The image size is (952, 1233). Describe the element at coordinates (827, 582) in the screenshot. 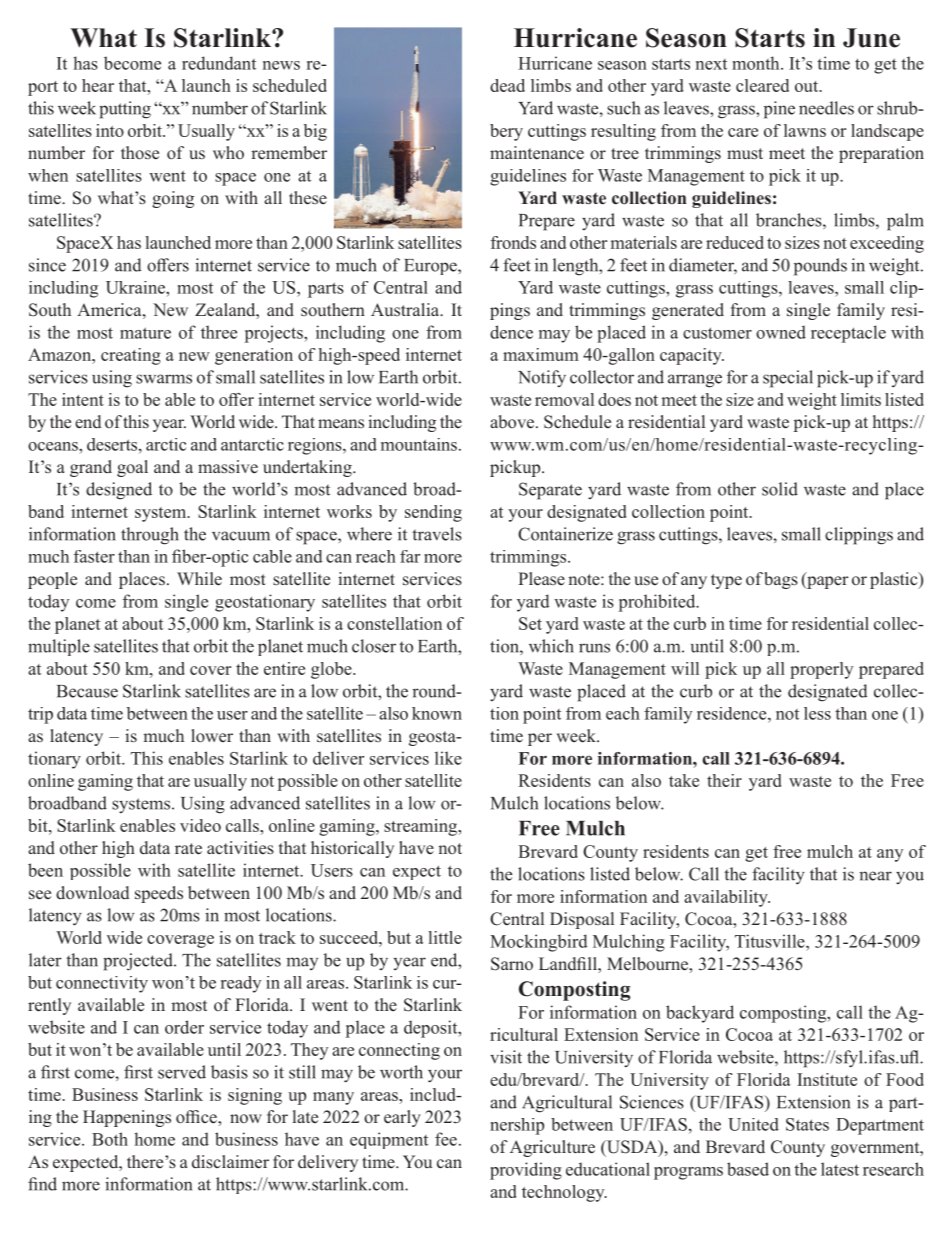

I see `paper` at that location.
